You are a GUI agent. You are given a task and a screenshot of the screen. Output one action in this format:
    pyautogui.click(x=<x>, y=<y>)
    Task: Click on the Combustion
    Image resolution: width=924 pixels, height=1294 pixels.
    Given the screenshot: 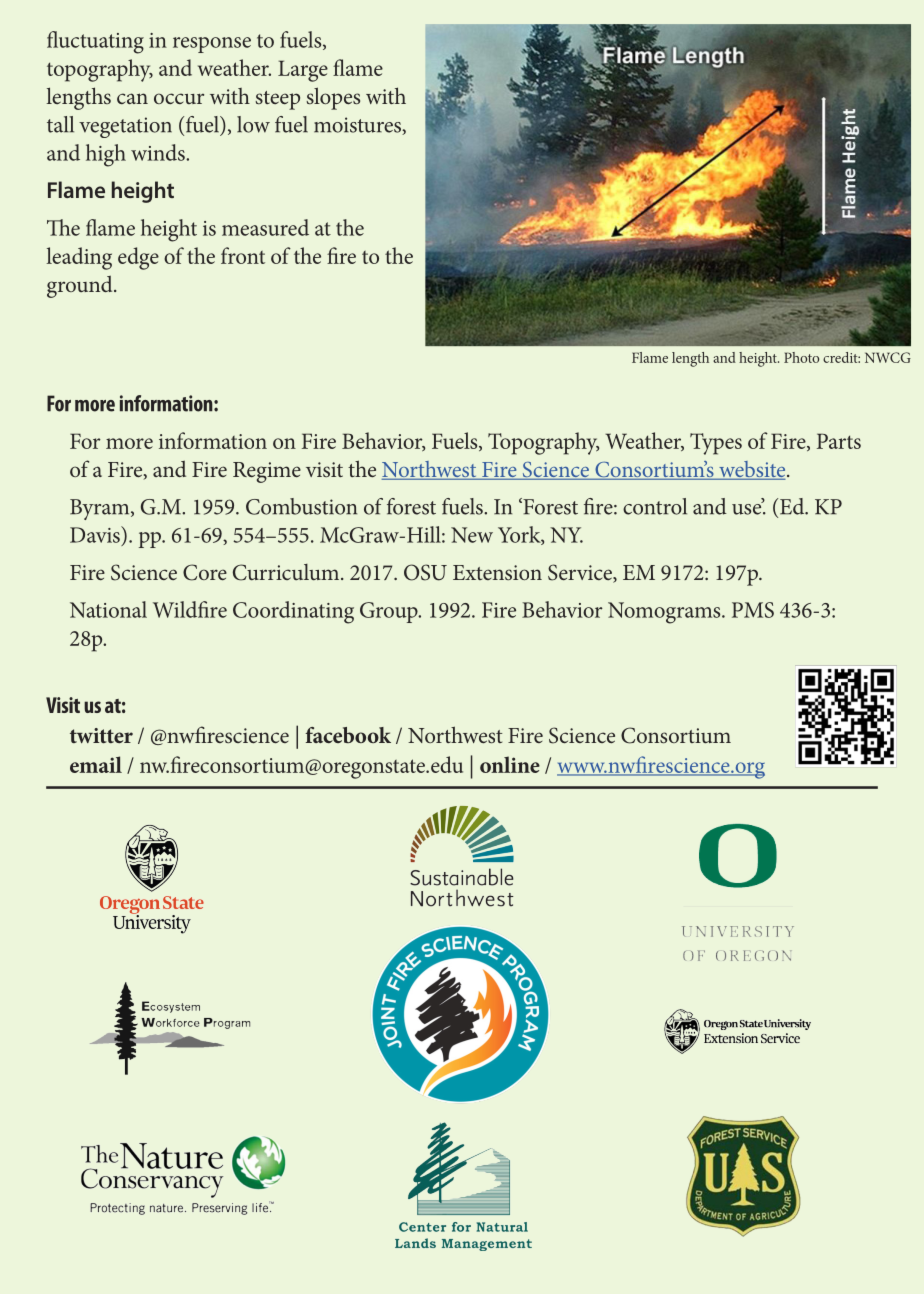 What is the action you would take?
    pyautogui.click(x=301, y=506)
